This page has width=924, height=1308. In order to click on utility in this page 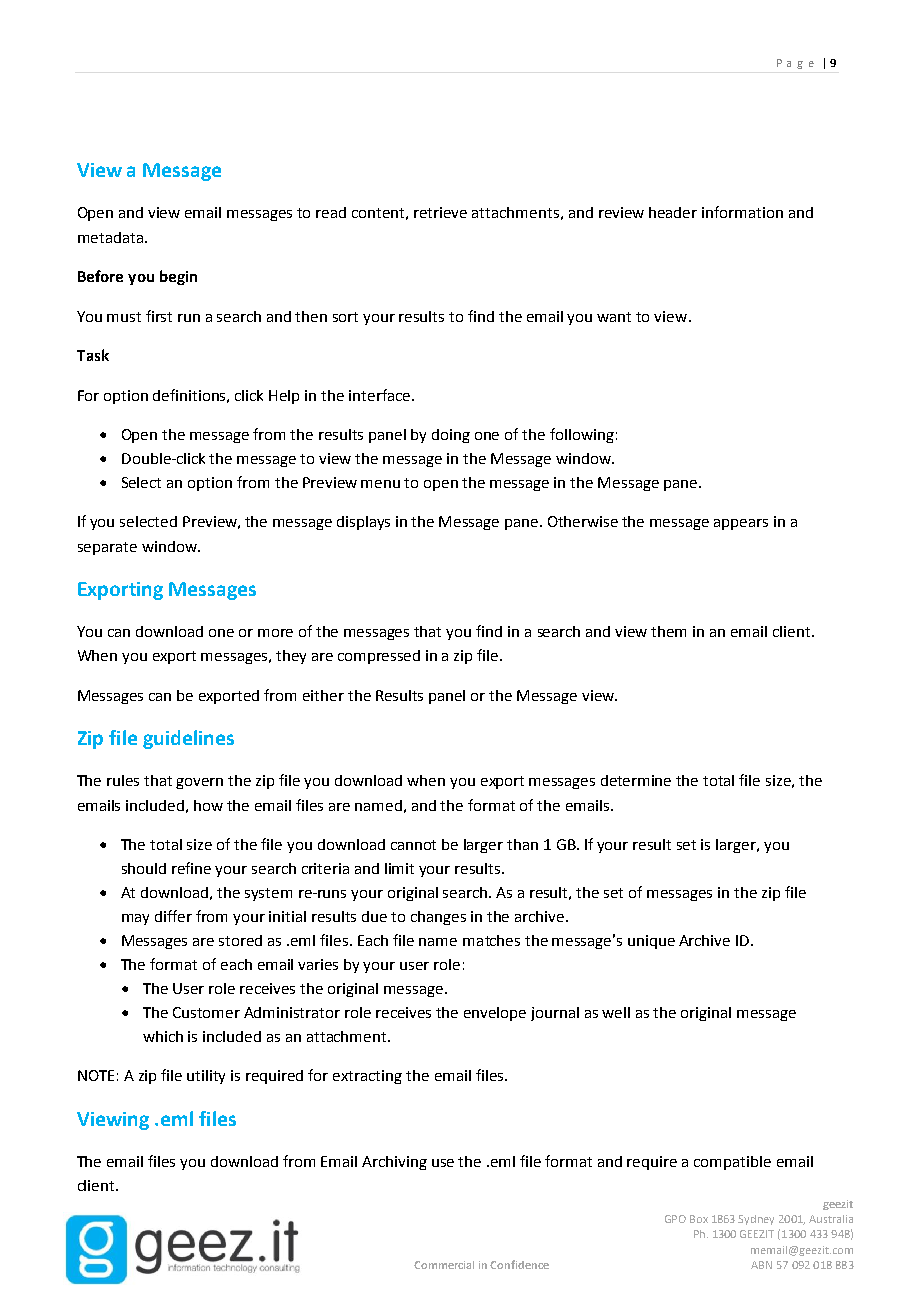, I will do `click(206, 1077)`.
